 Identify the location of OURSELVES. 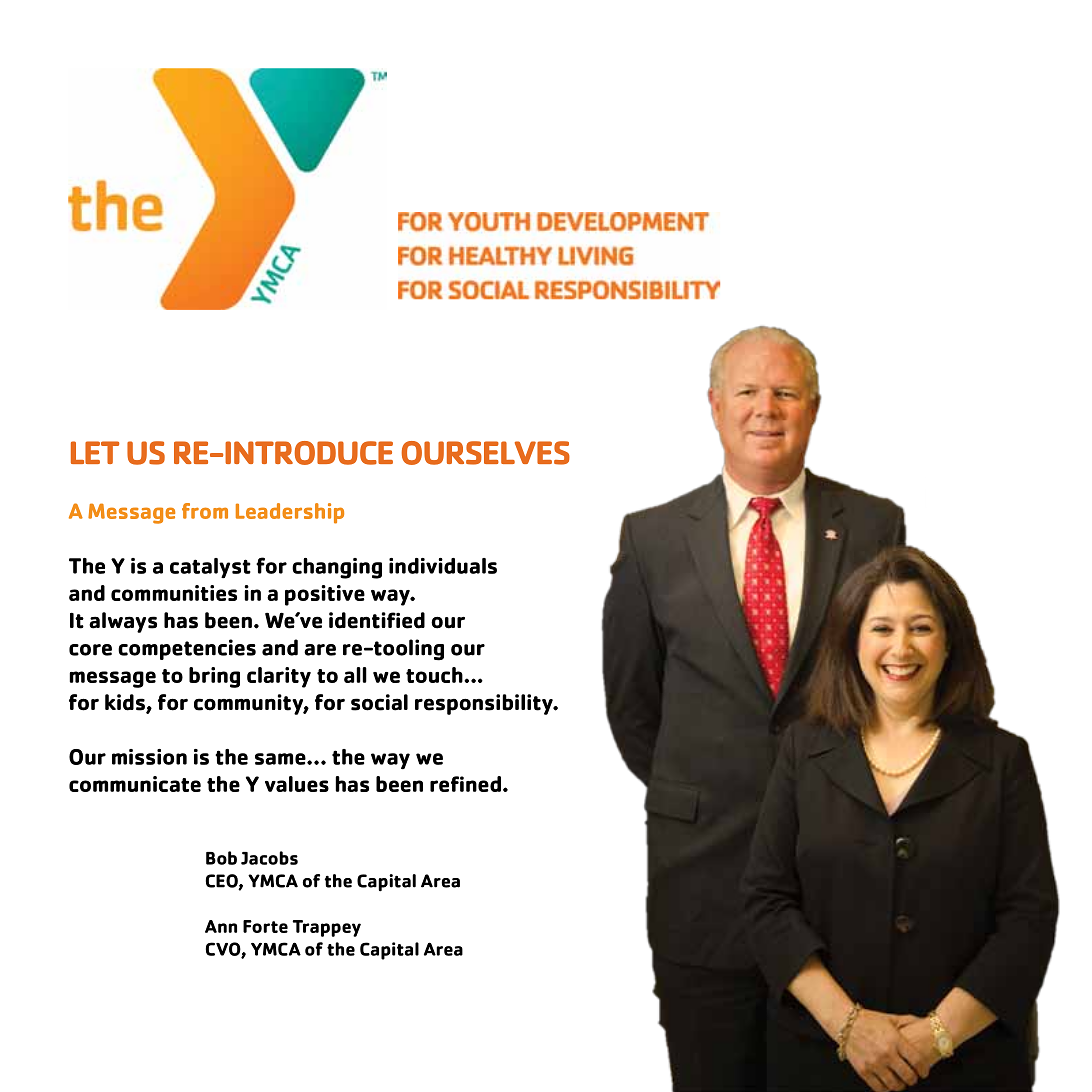
(486, 453).
